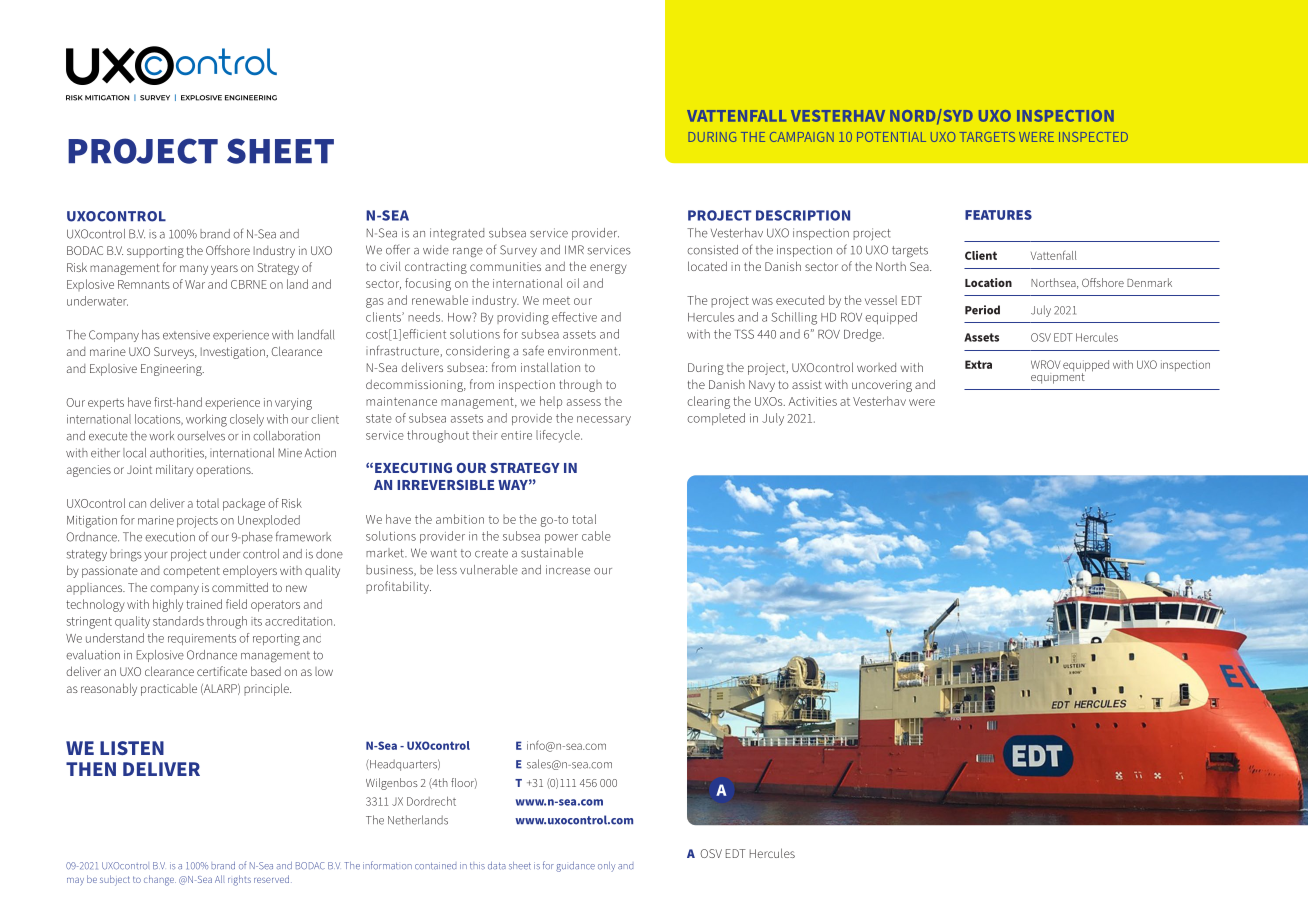  Describe the element at coordinates (561, 538) in the screenshot. I see `power` at that location.
